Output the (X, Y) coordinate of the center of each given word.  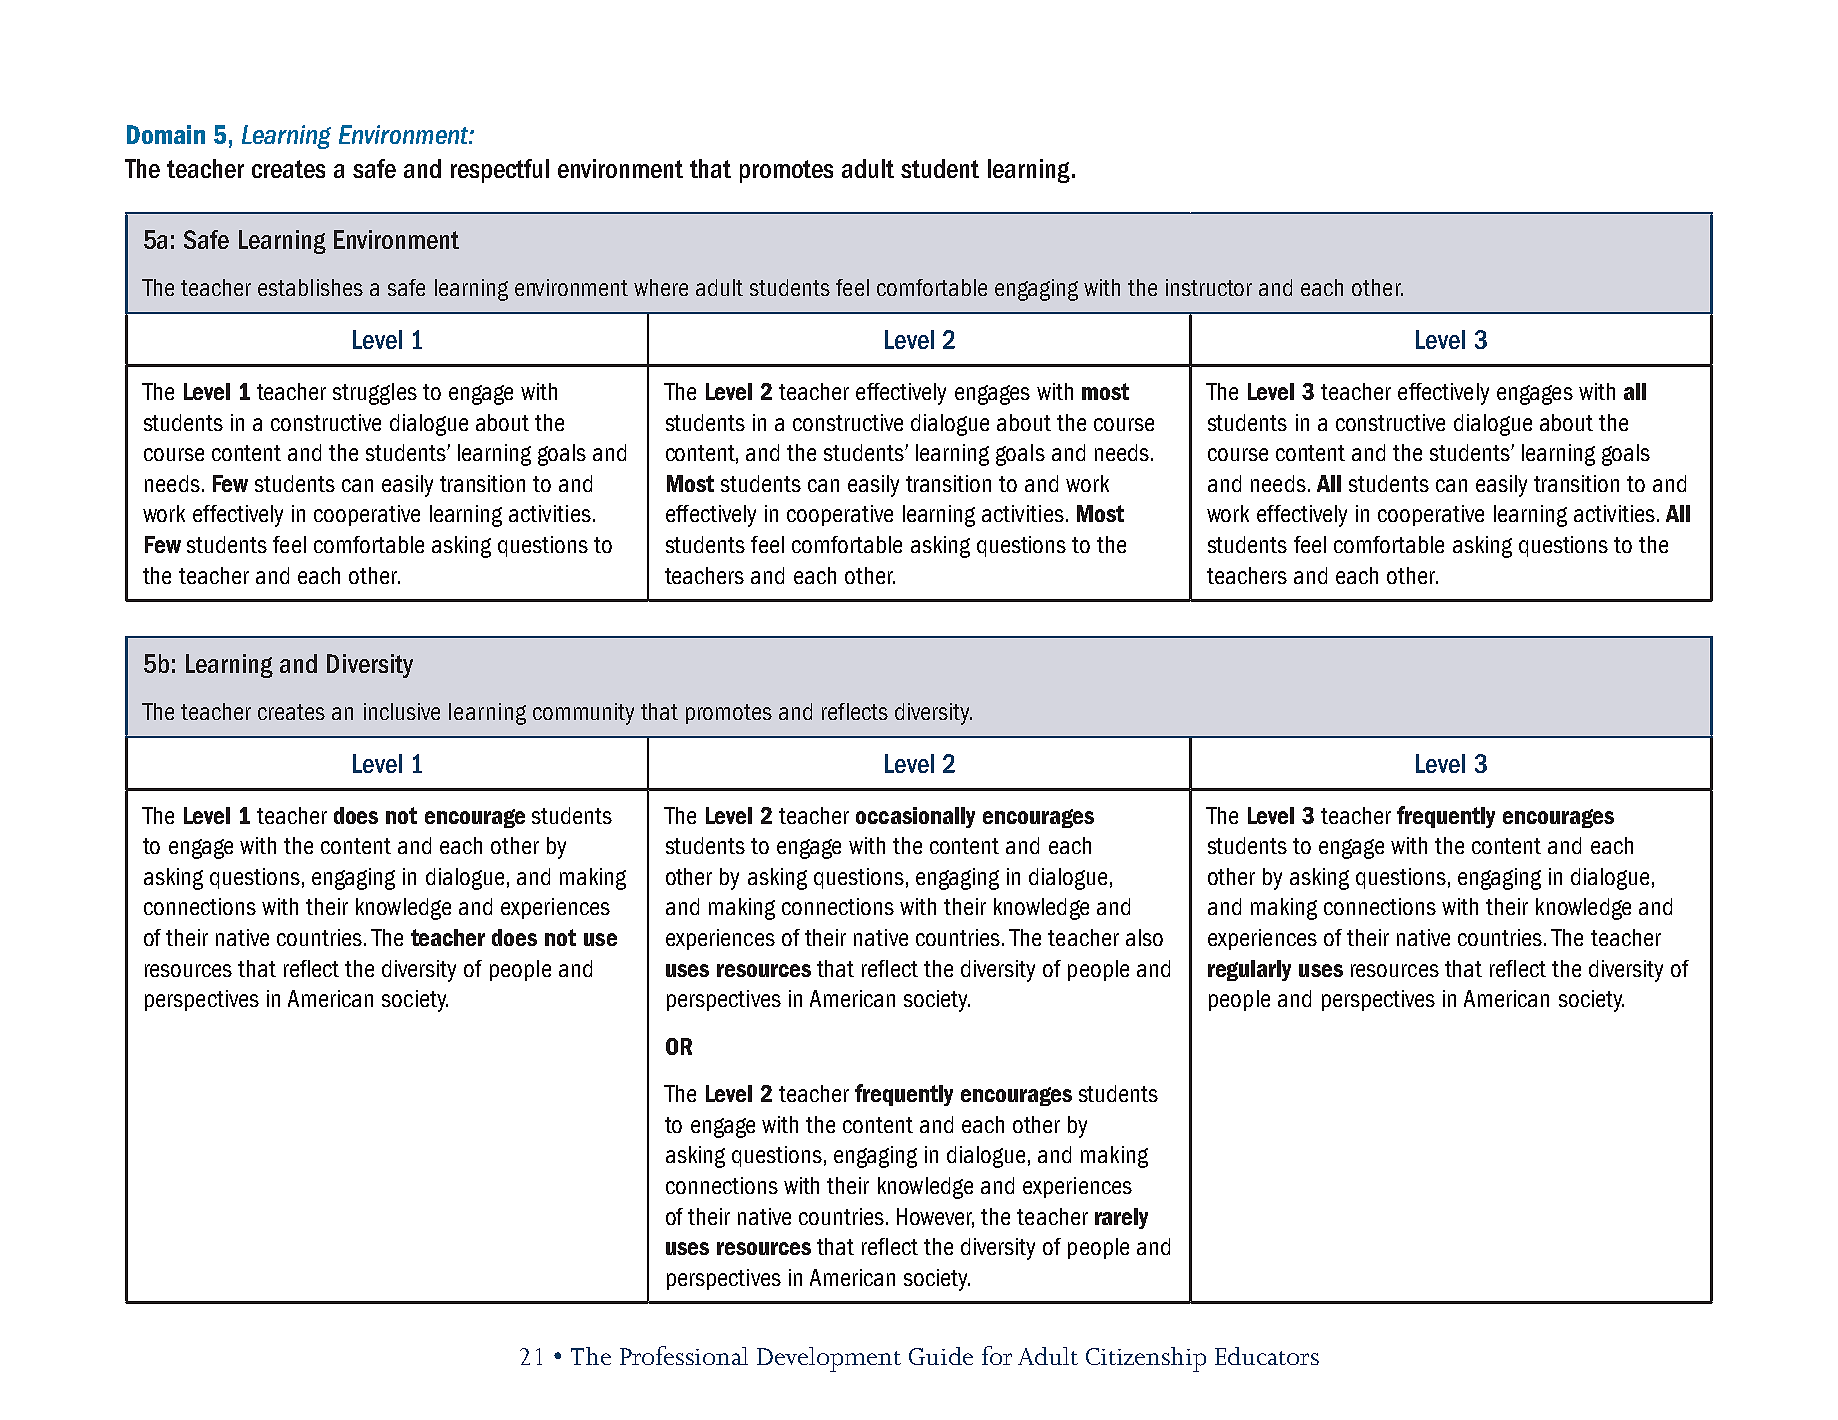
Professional (684, 1355)
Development (829, 1359)
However (935, 1217)
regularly (1249, 970)
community (583, 714)
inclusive (402, 711)
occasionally (915, 817)
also (1144, 937)
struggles (375, 394)
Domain (166, 134)
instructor (1209, 287)
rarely (1121, 1218)
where (661, 287)
